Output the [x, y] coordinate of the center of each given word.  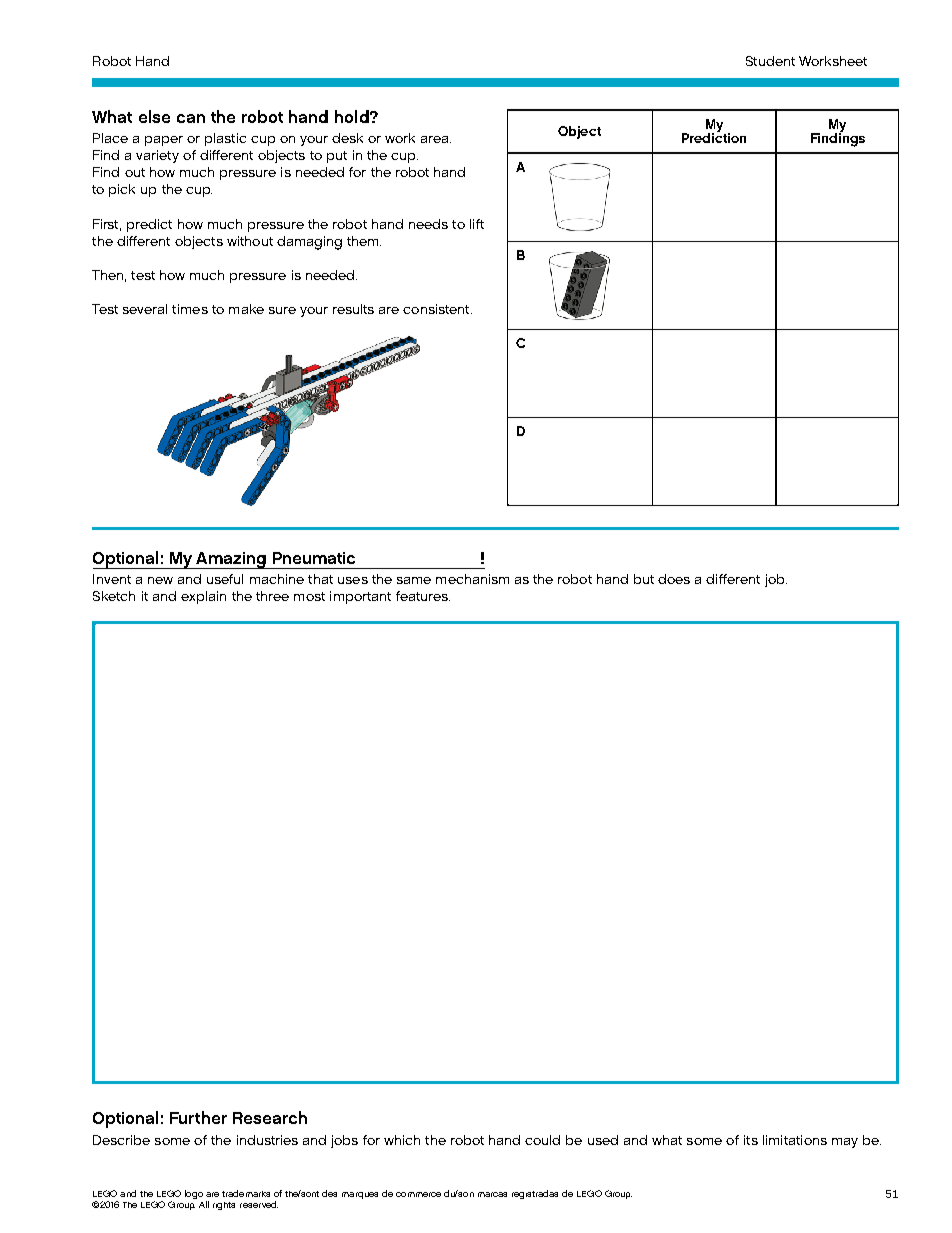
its [751, 1140]
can [191, 118]
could [542, 1140]
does [674, 579]
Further [198, 1117]
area [434, 139]
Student [770, 61]
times [190, 309]
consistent [437, 309]
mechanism [472, 579]
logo [194, 1194]
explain [203, 597]
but [644, 579]
